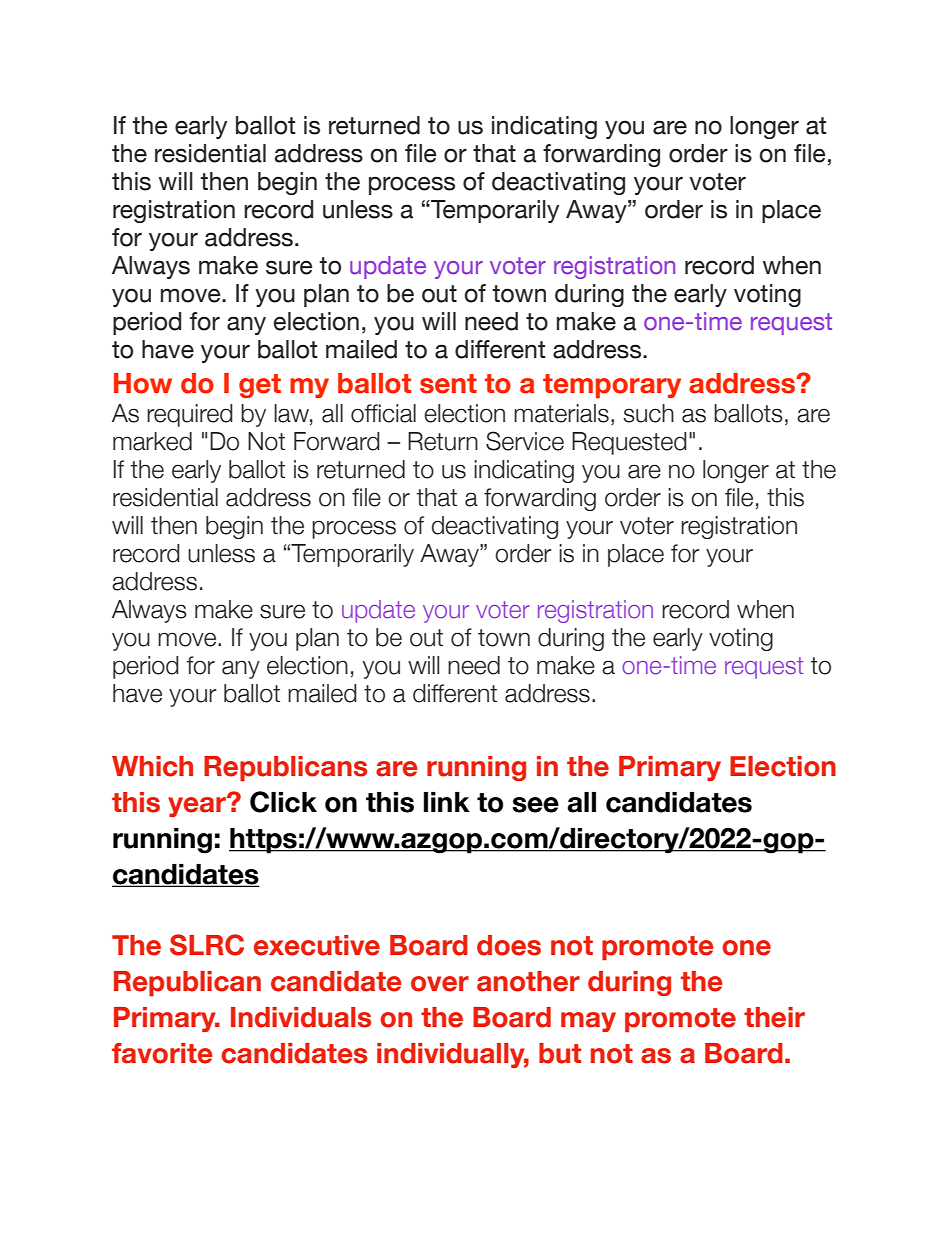 The width and height of the document is (952, 1233). Describe the element at coordinates (198, 806) in the document. I see `year` at that location.
